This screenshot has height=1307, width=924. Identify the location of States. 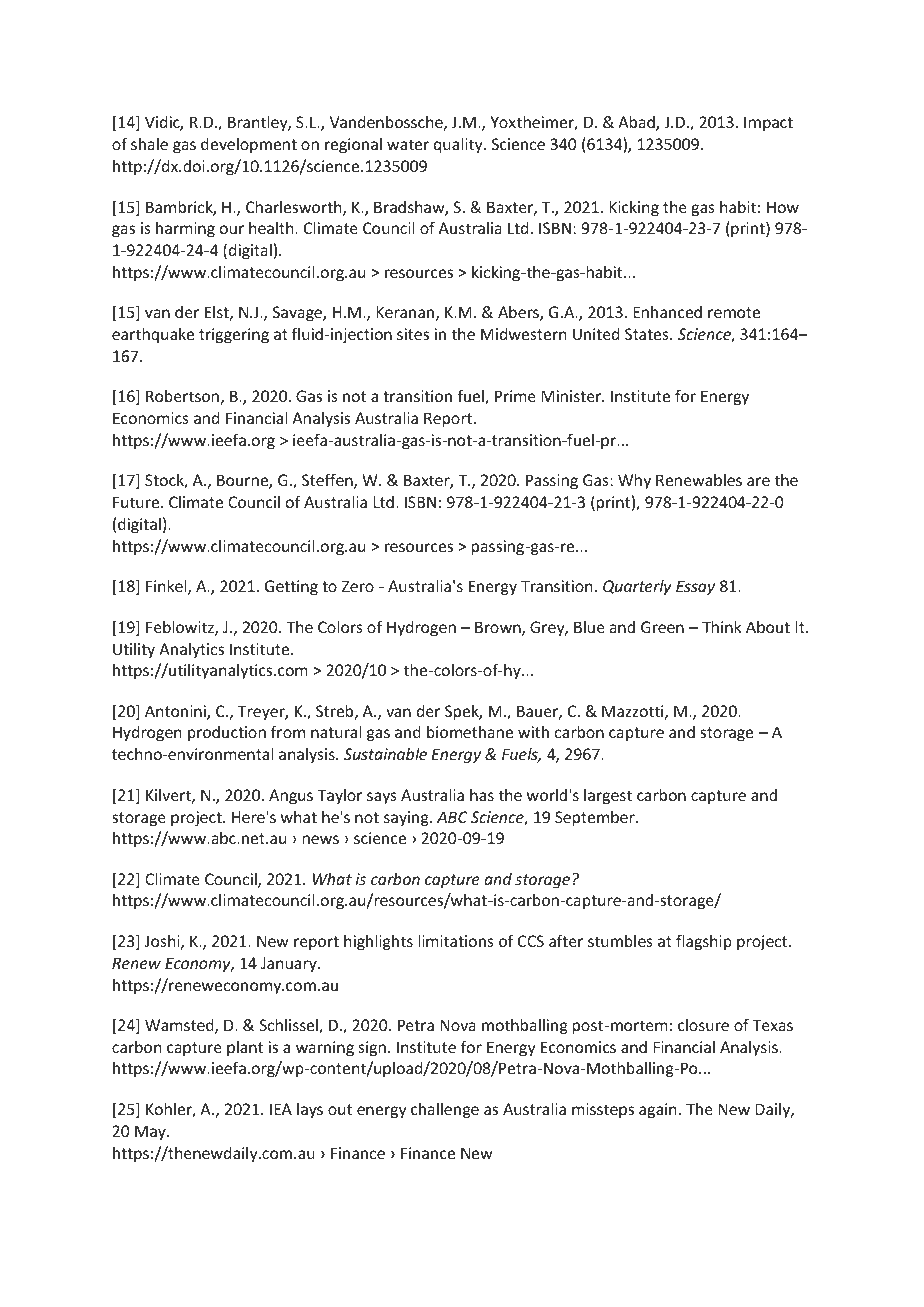
(648, 334).
